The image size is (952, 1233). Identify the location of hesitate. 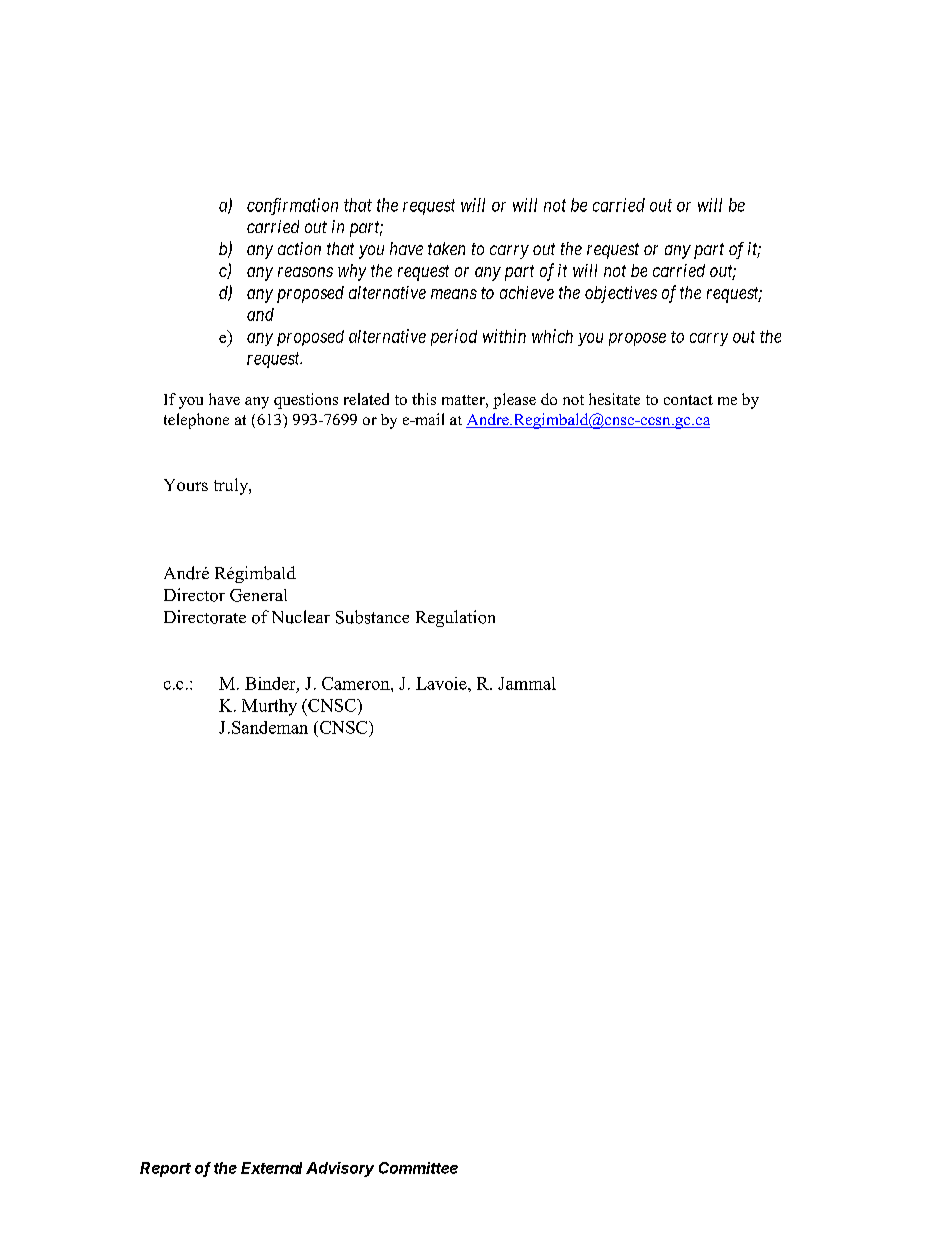
(614, 399).
